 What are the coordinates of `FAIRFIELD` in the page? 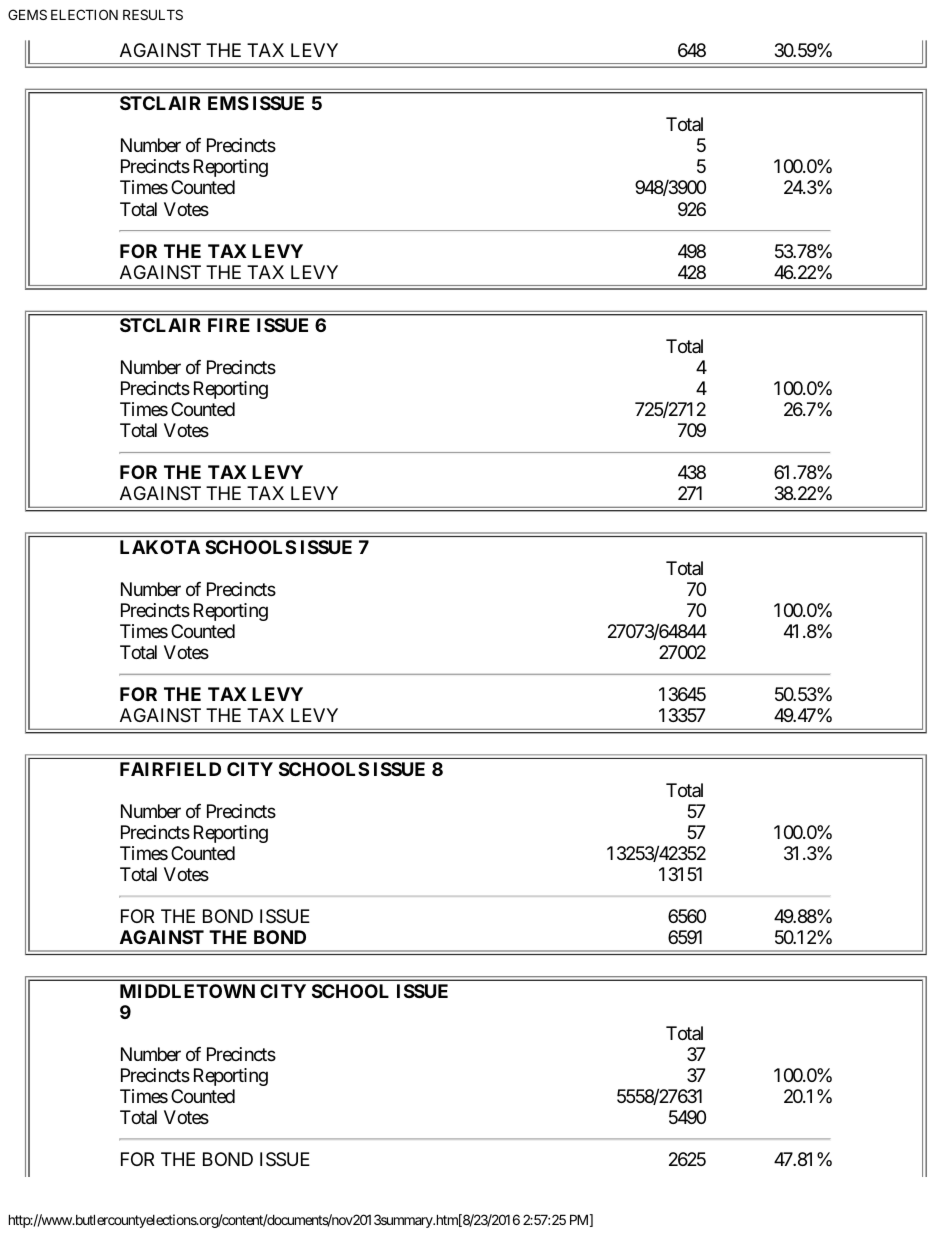 It's located at (170, 769).
